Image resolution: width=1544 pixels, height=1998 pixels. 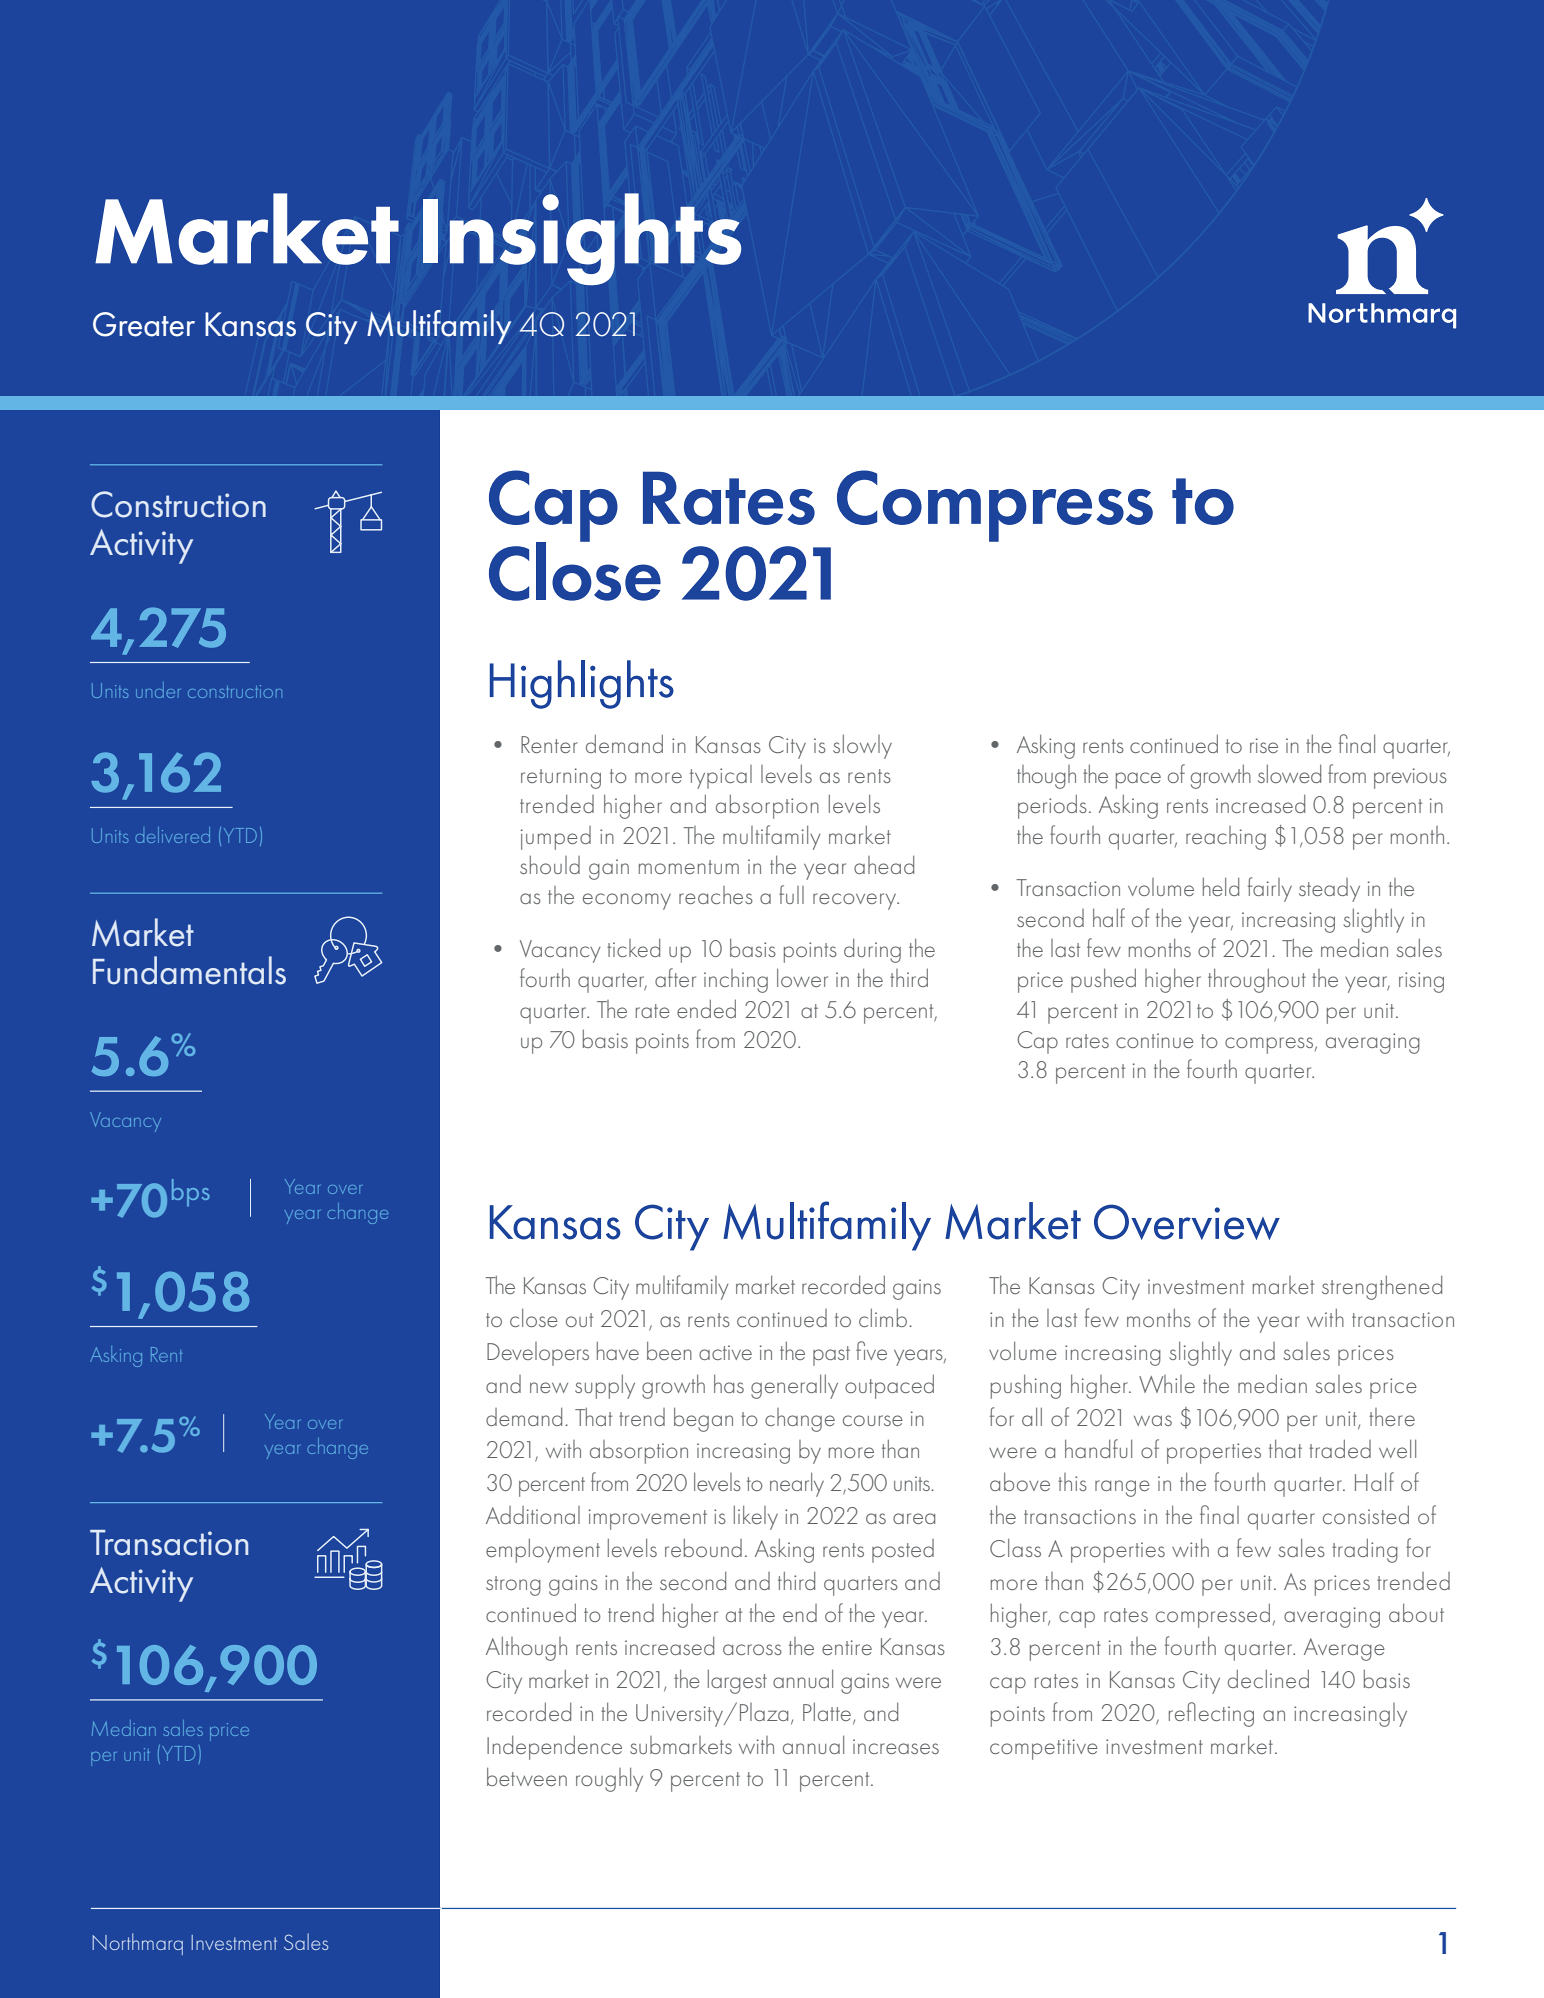 I want to click on Insights, so click(x=582, y=239).
